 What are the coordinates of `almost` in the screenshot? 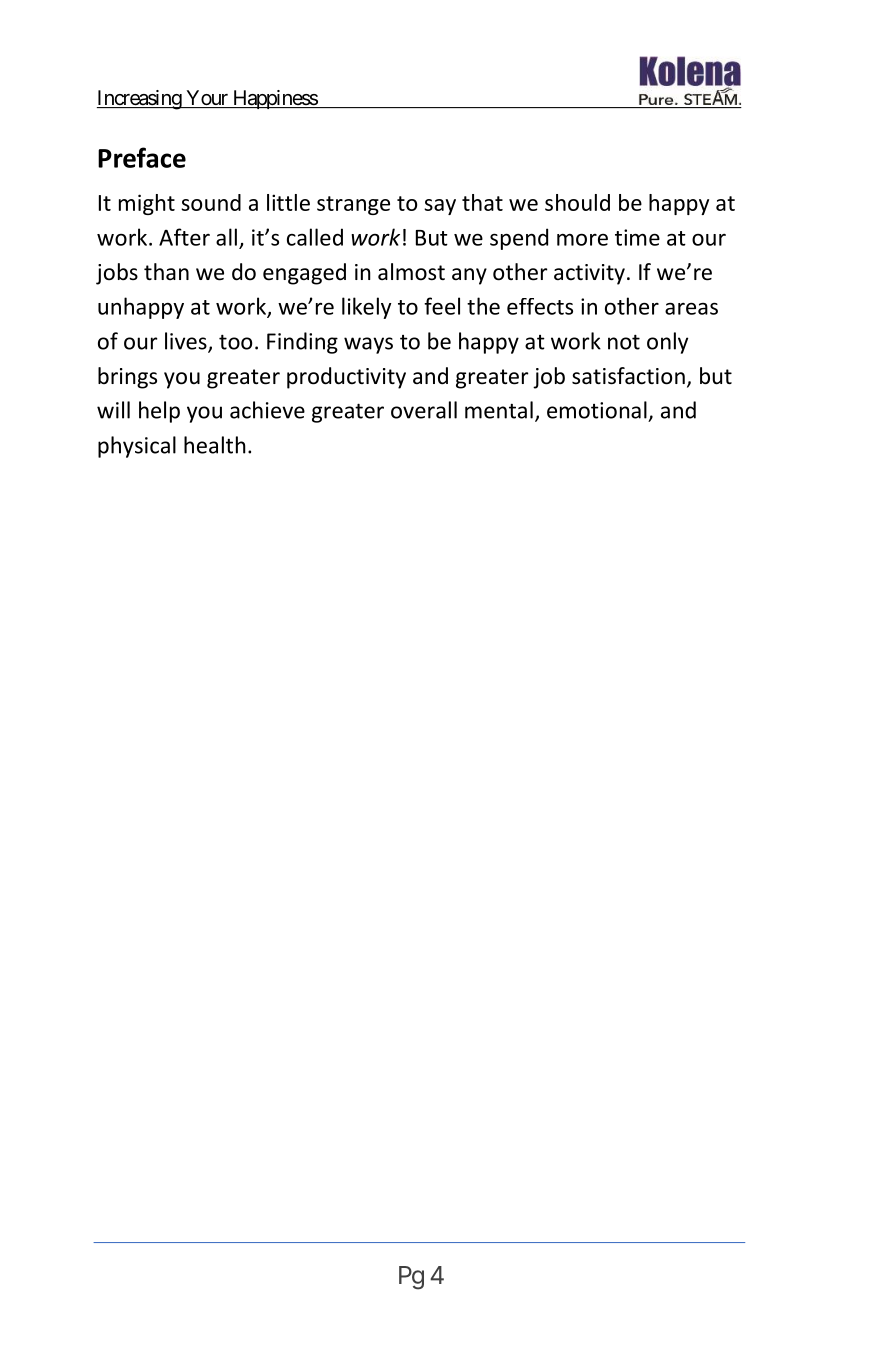 It's located at (411, 272).
